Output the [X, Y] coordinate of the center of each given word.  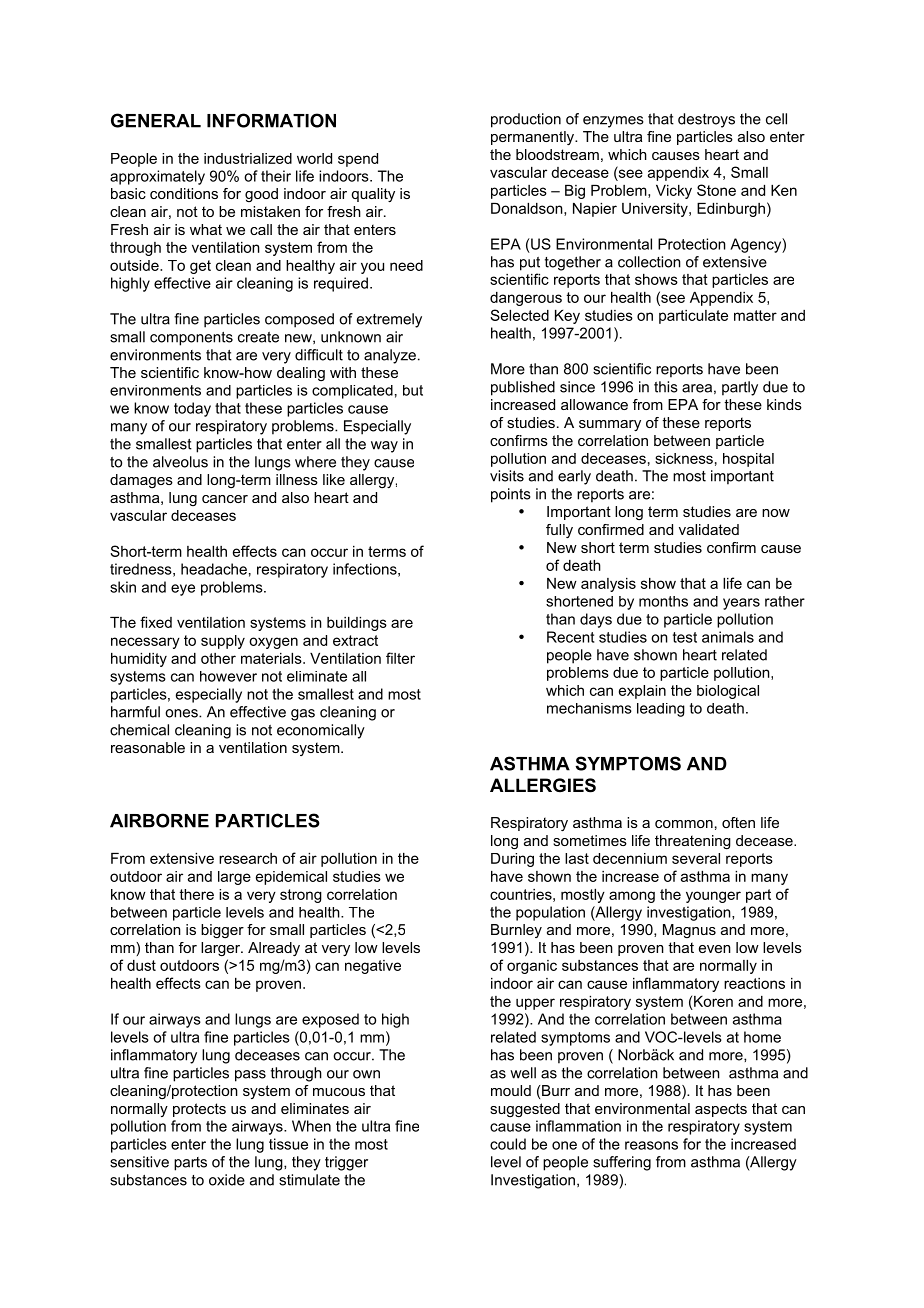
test [685, 637]
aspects [721, 1110]
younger [713, 897]
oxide [227, 1180]
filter [400, 658]
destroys [706, 120]
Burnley [516, 931]
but [413, 390]
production [526, 120]
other [218, 658]
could [508, 1144]
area [697, 388]
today [192, 409]
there [196, 894]
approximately [157, 177]
